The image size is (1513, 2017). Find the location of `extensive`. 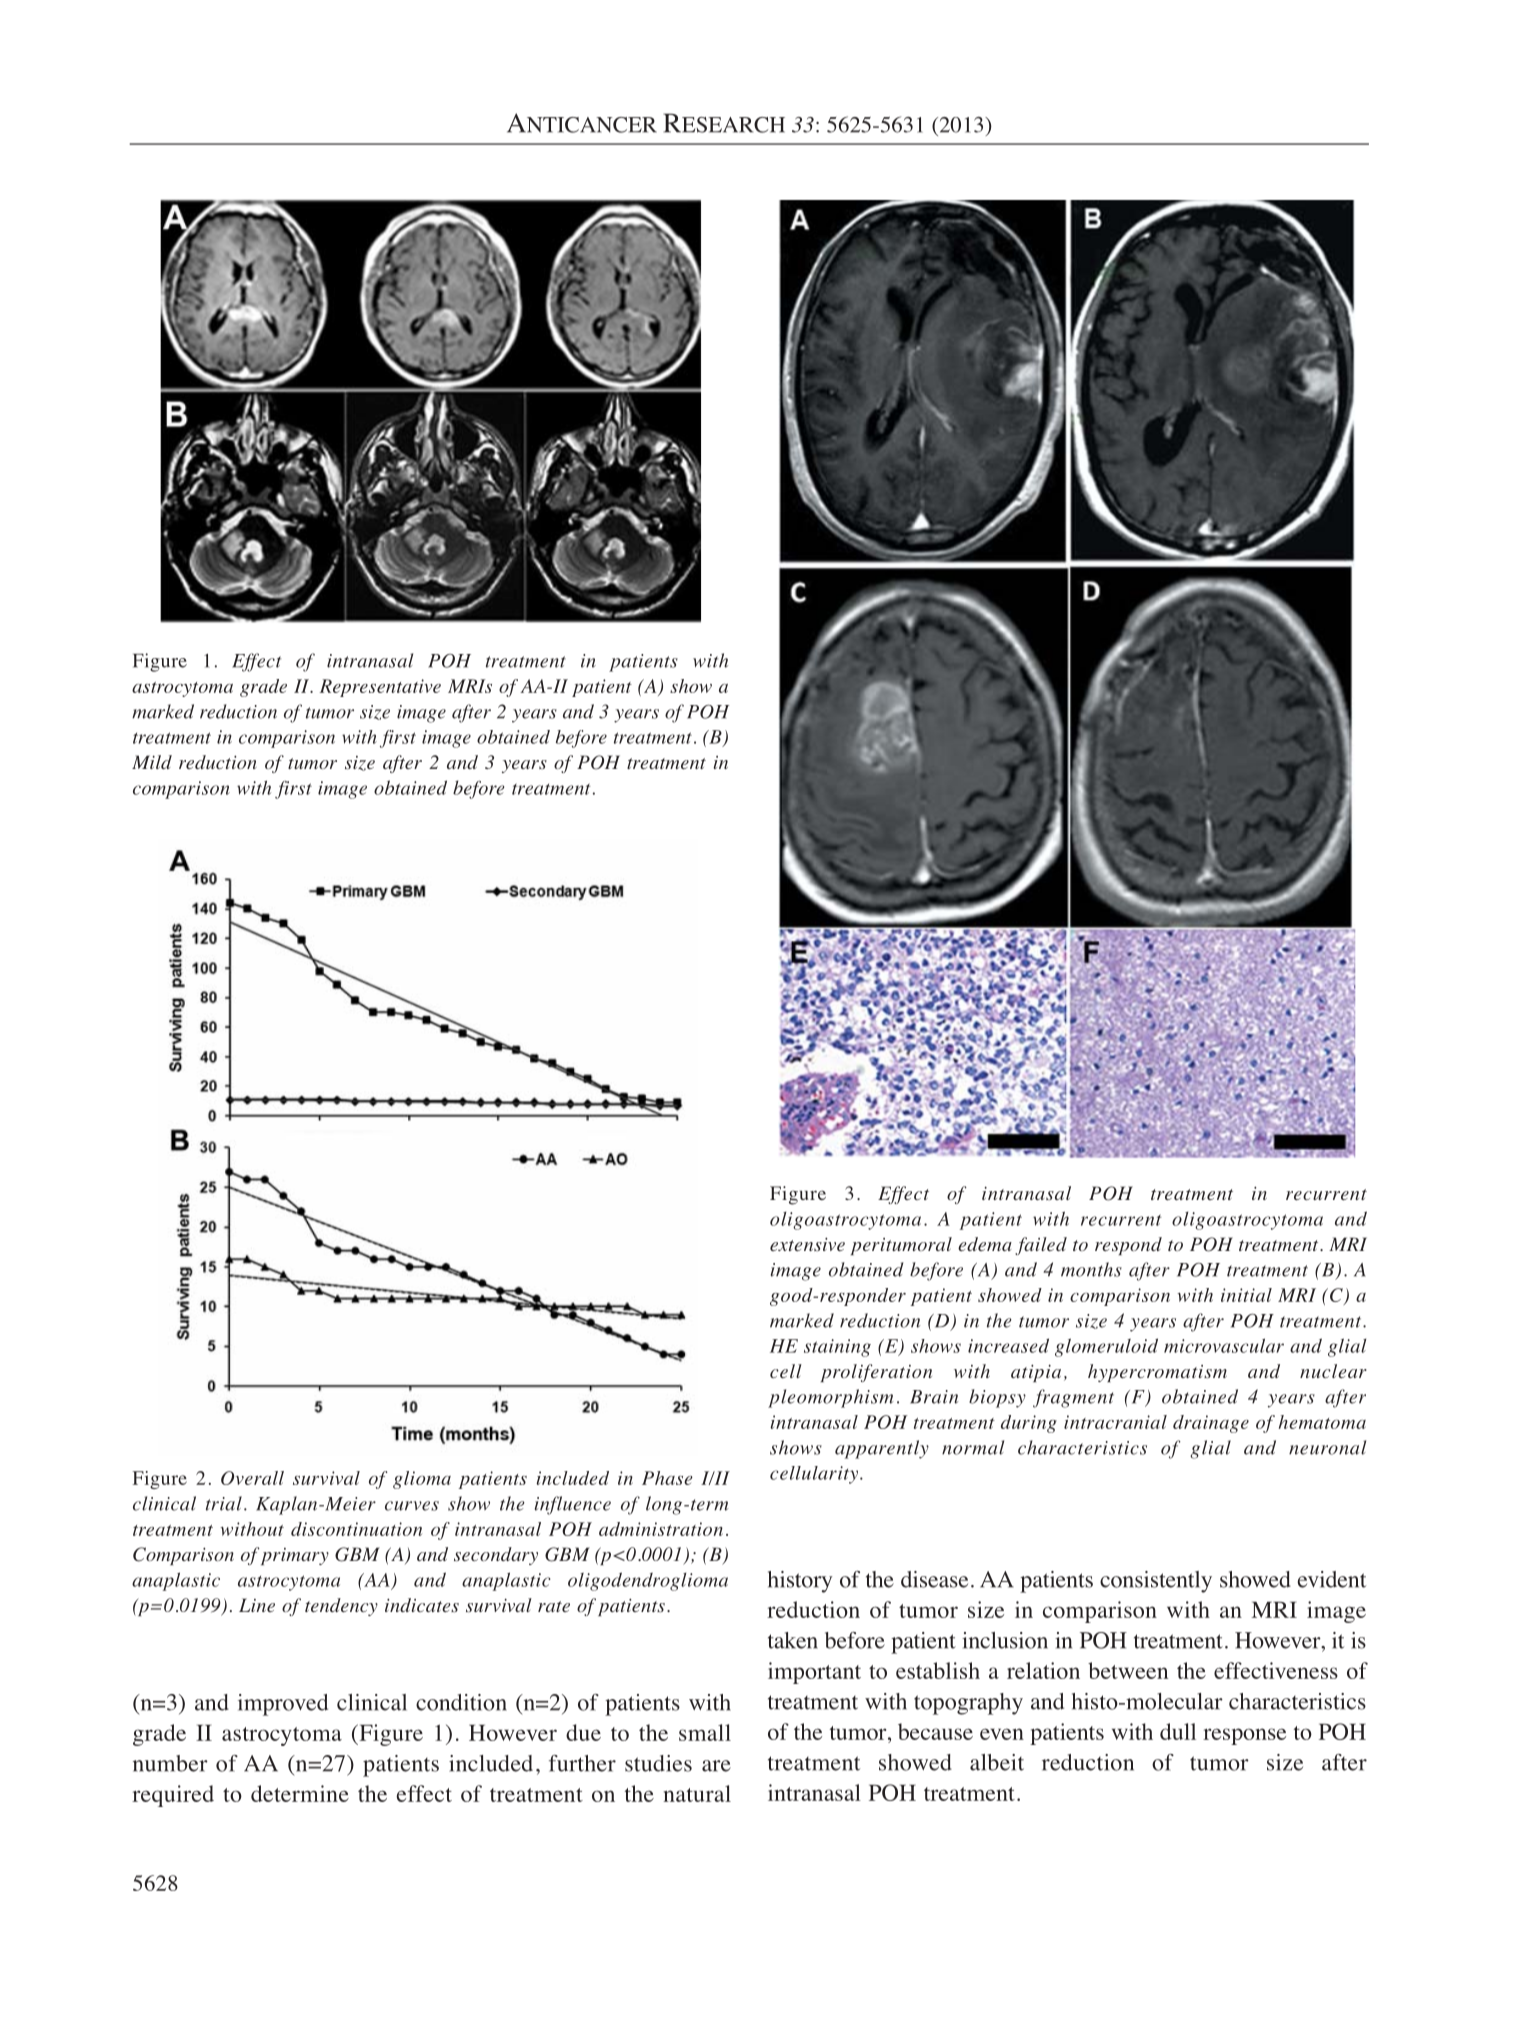

extensive is located at coordinates (807, 1244).
